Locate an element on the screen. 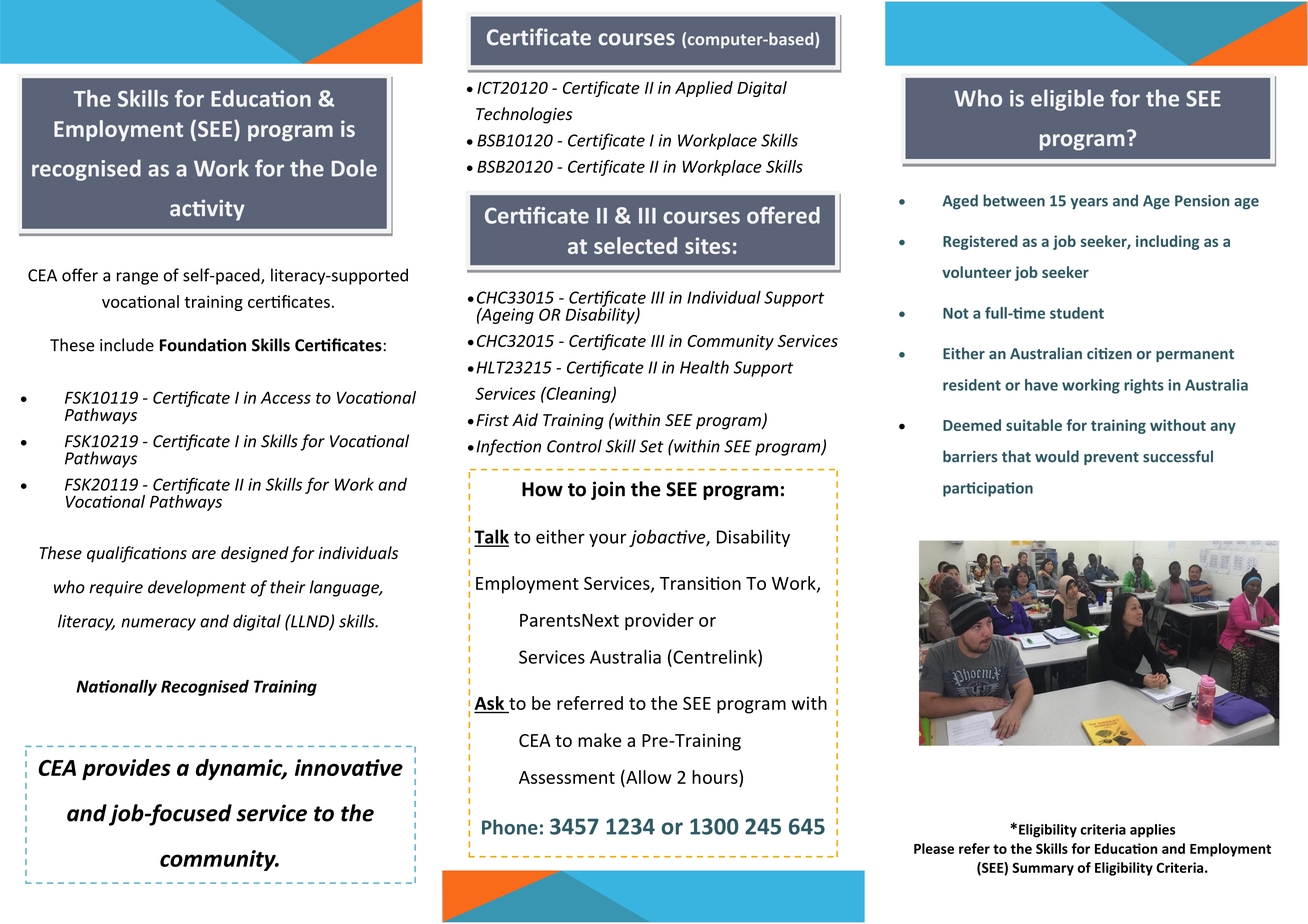 The height and width of the screenshot is (924, 1308). innovative is located at coordinates (349, 767).
